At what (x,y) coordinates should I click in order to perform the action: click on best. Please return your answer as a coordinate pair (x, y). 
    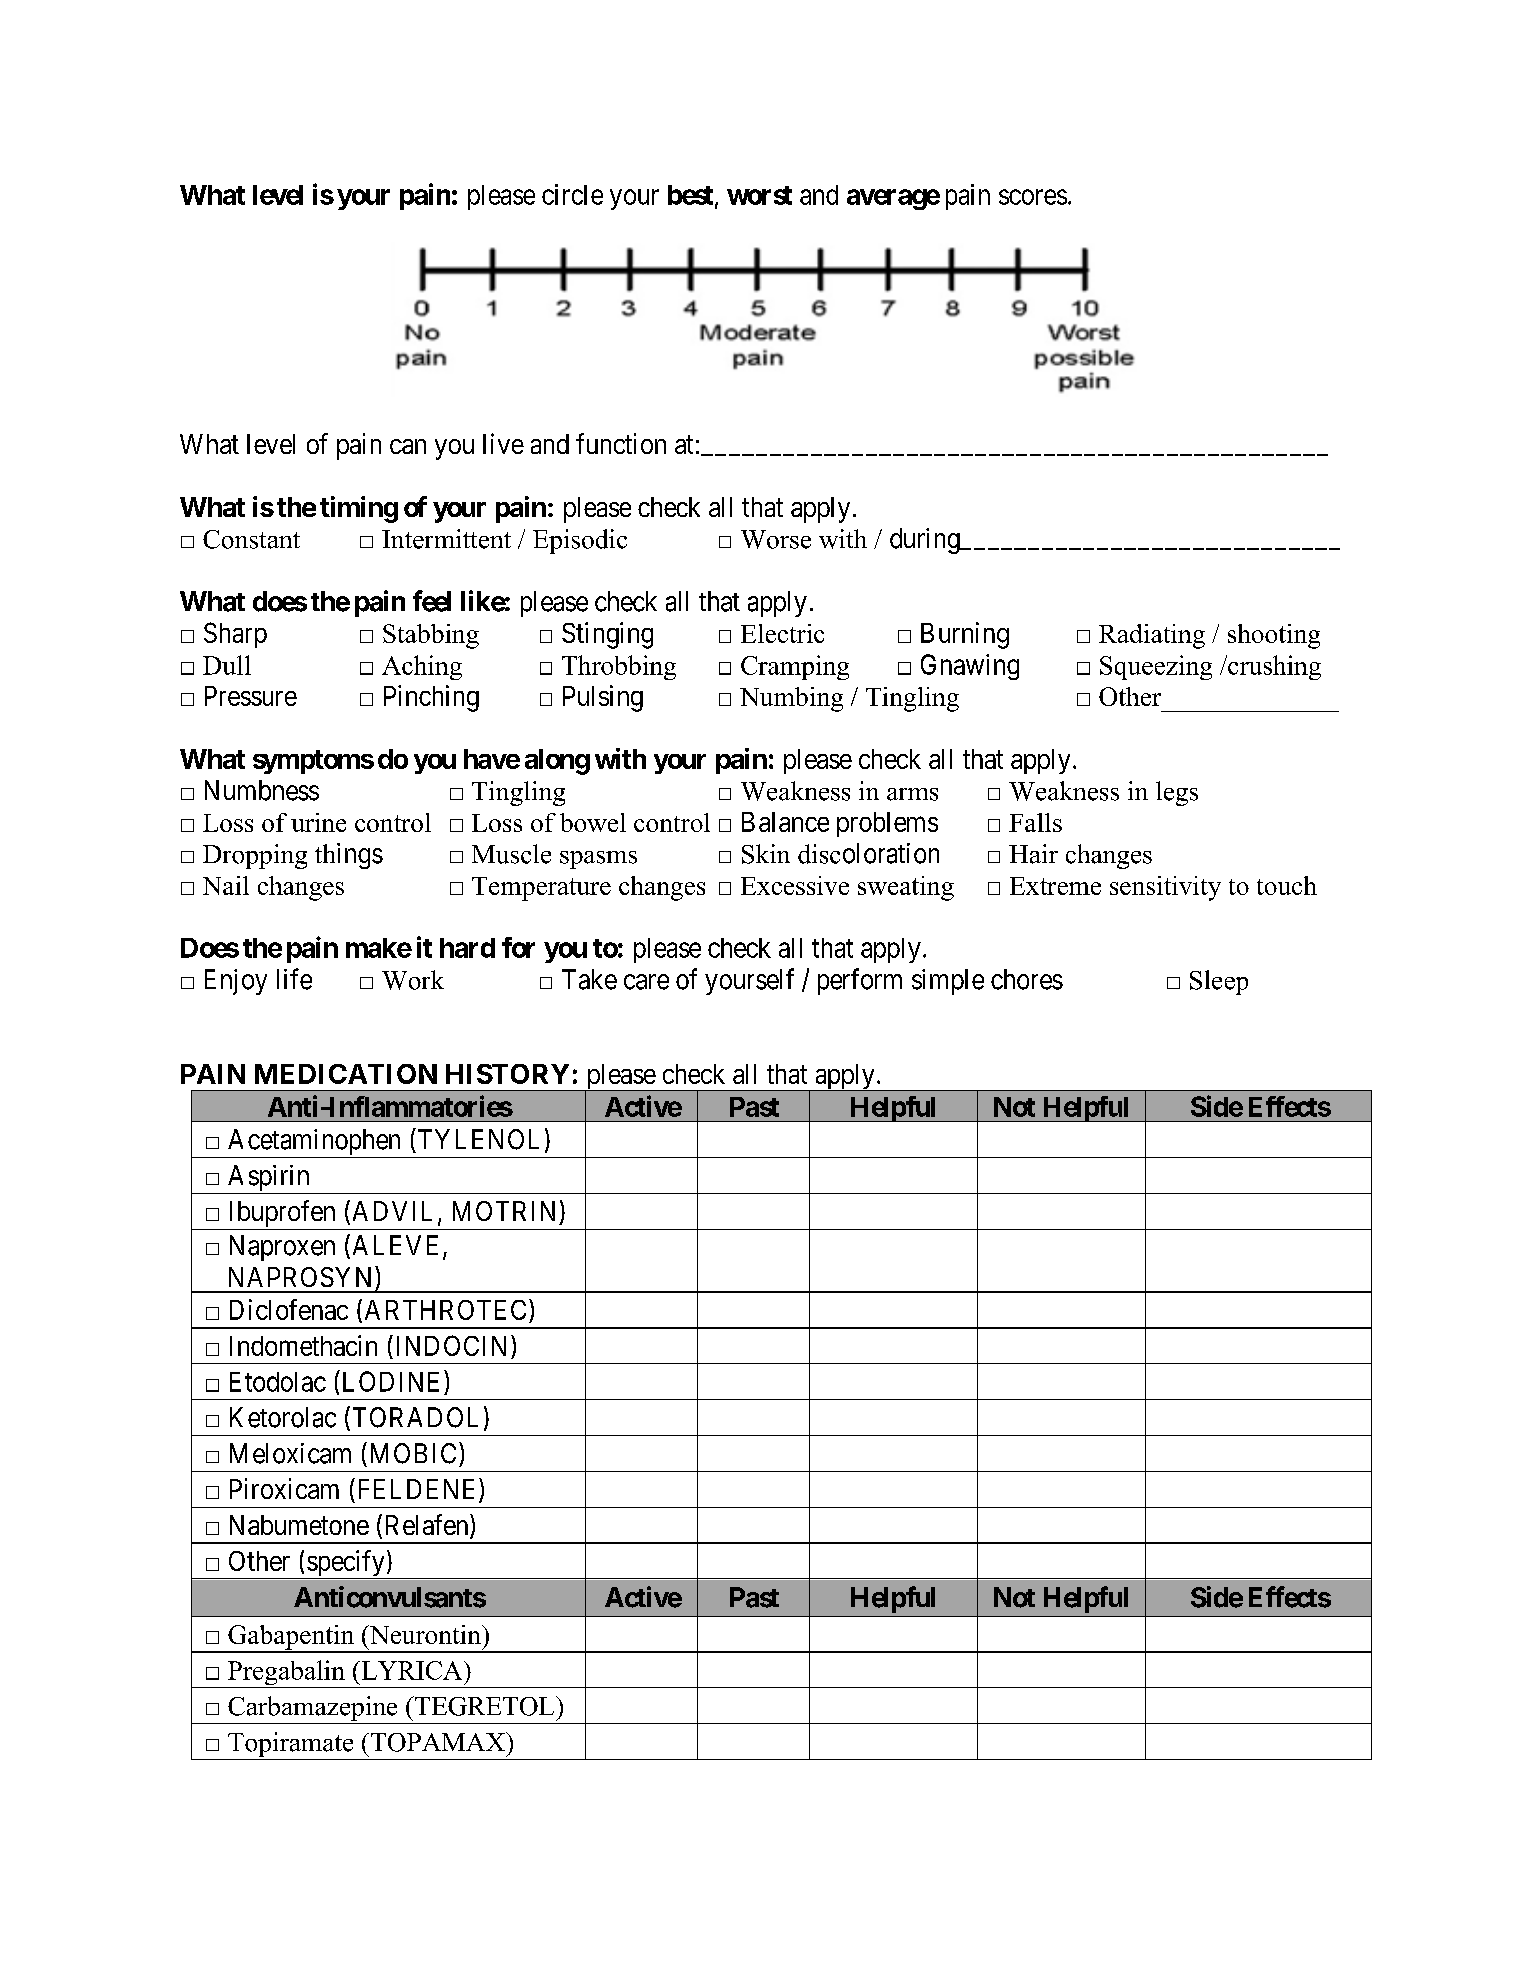
    Looking at the image, I should click on (692, 196).
